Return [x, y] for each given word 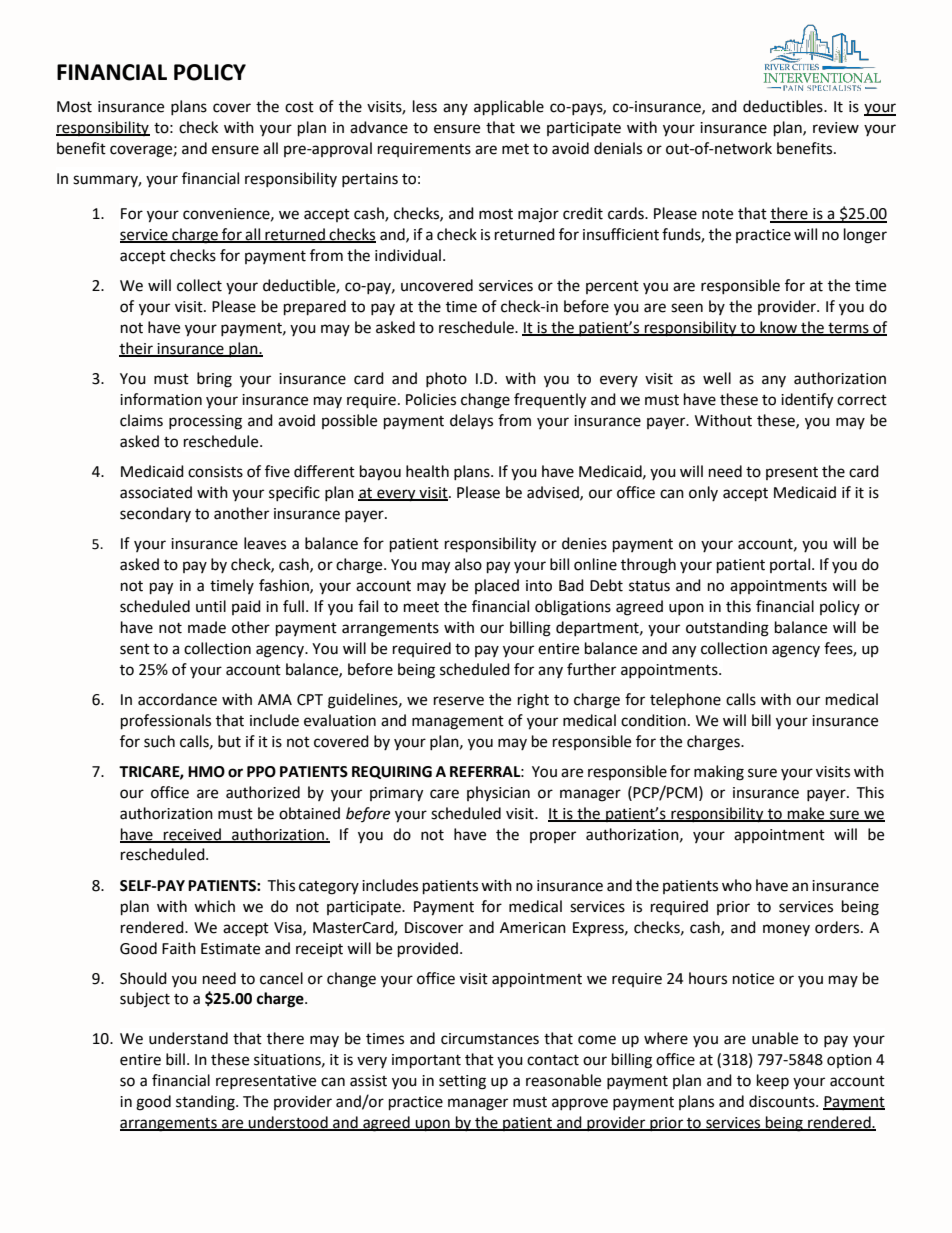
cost [299, 107]
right [533, 701]
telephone [685, 701]
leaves [265, 543]
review [836, 128]
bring [214, 380]
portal [790, 565]
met [515, 149]
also [468, 564]
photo [446, 379]
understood [288, 1123]
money [786, 930]
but [229, 741]
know [779, 328]
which [214, 906]
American [533, 928]
